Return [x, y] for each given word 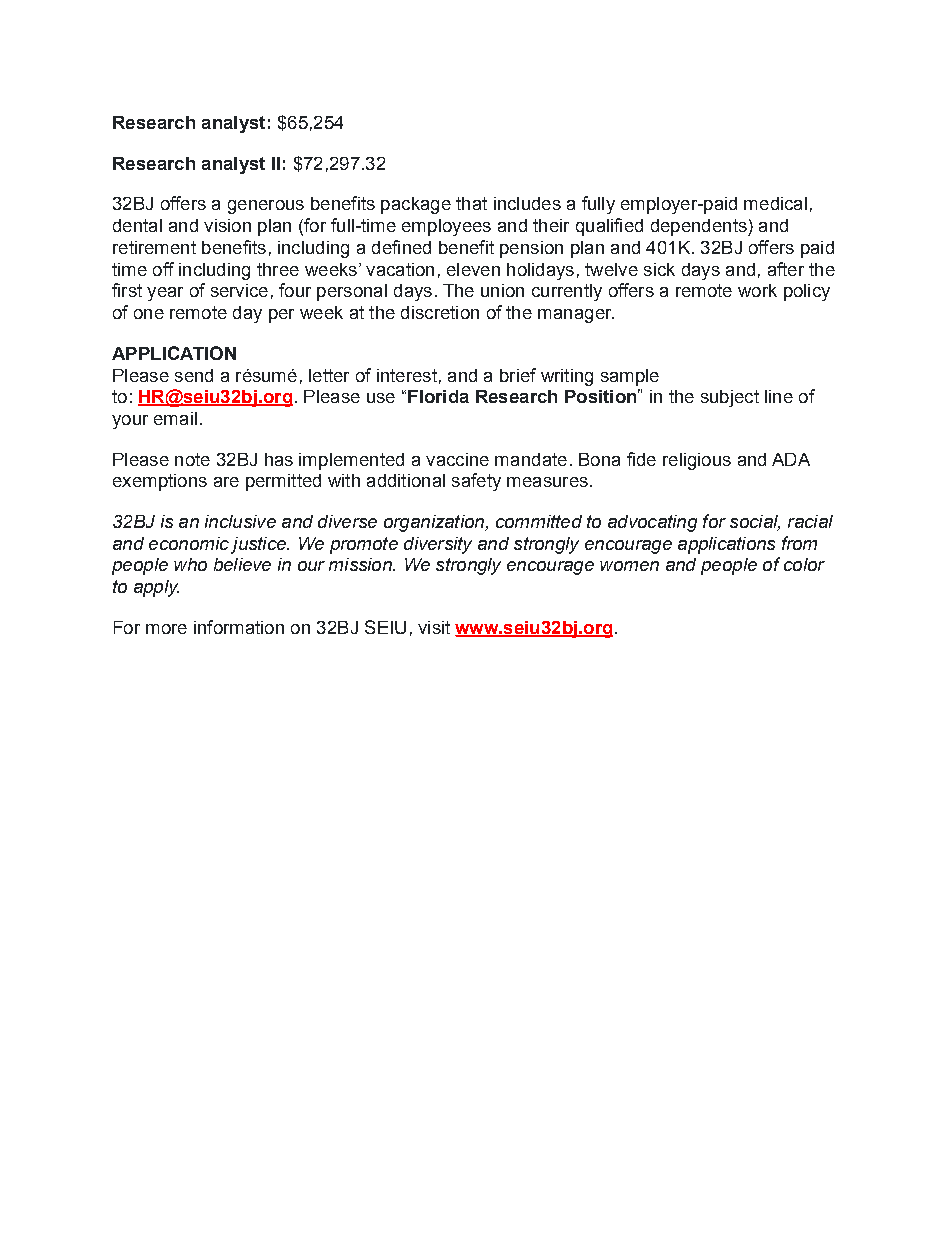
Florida [438, 396]
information [239, 627]
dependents [700, 227]
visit [434, 627]
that [471, 203]
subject [730, 398]
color [804, 564]
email [175, 418]
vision [227, 225]
